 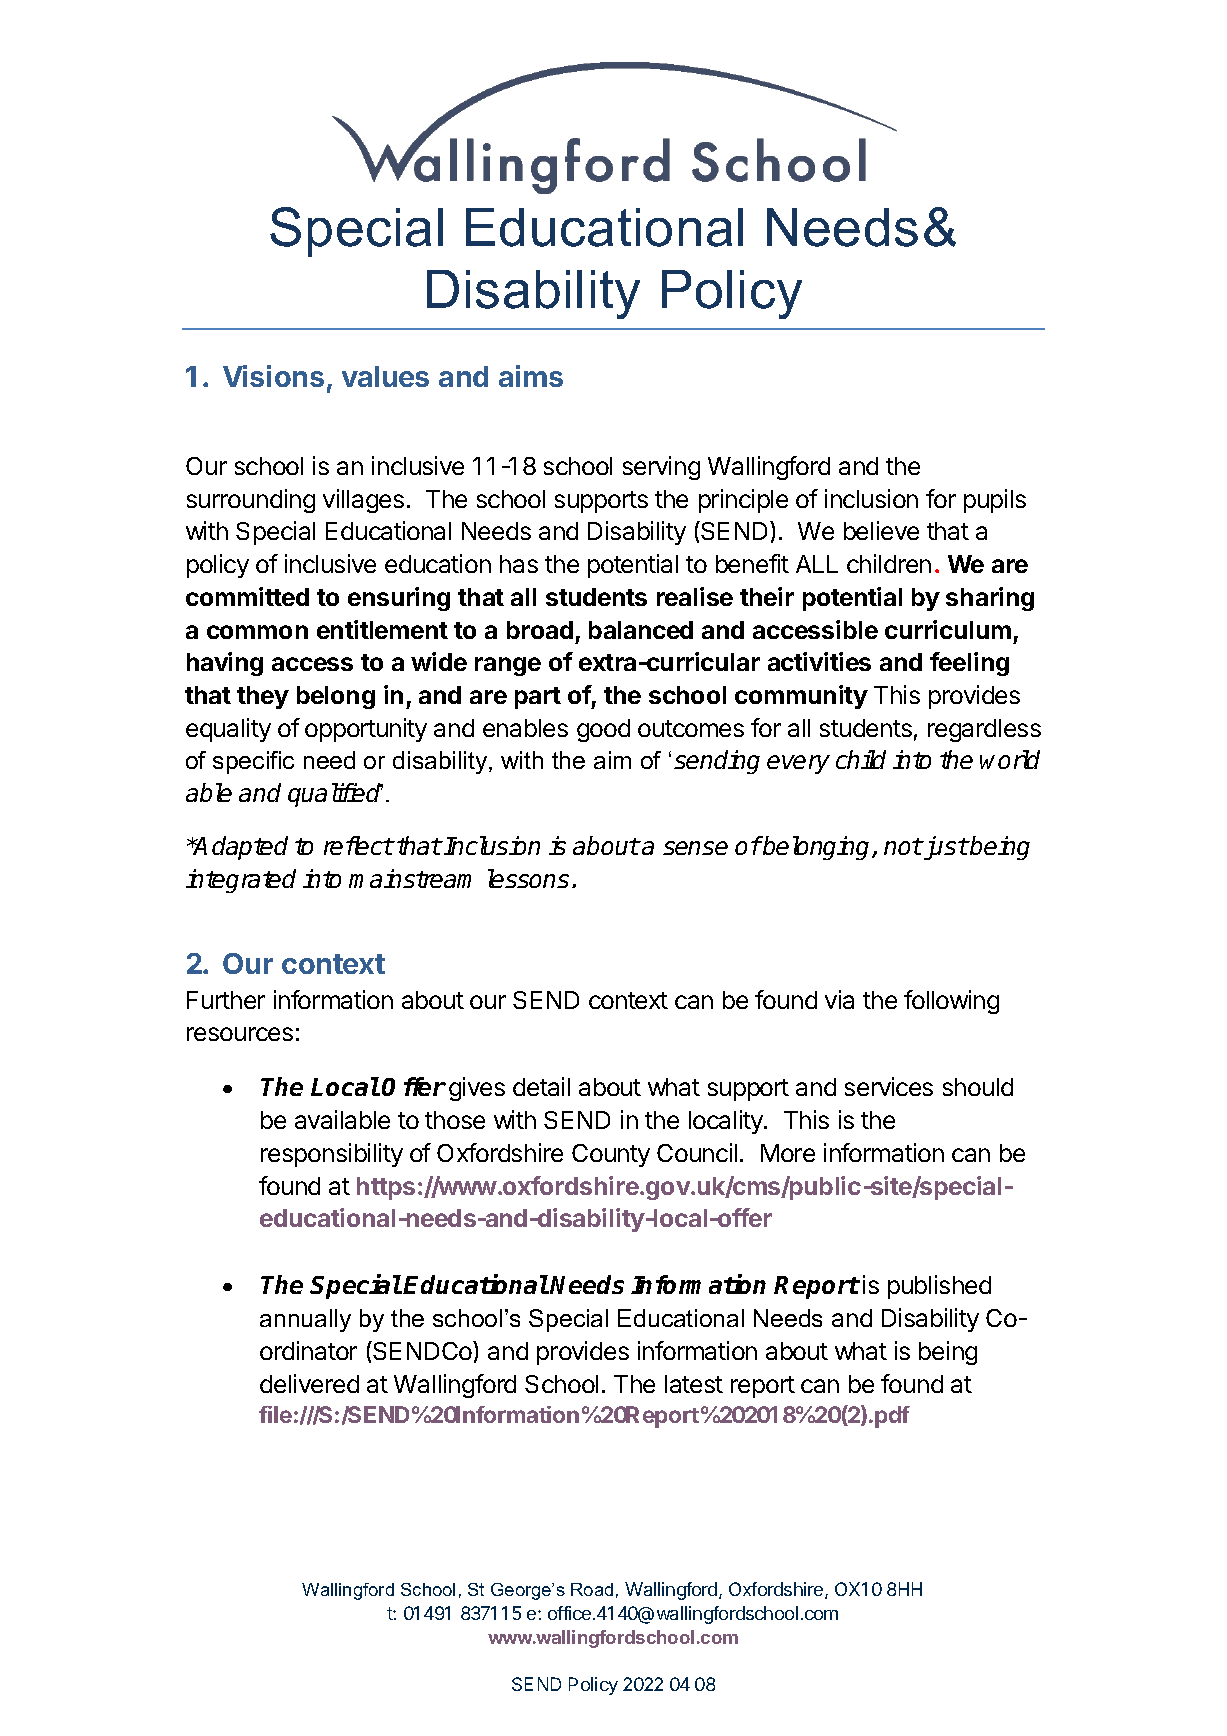 What do you see at coordinates (995, 501) in the screenshot?
I see `pupils` at bounding box center [995, 501].
